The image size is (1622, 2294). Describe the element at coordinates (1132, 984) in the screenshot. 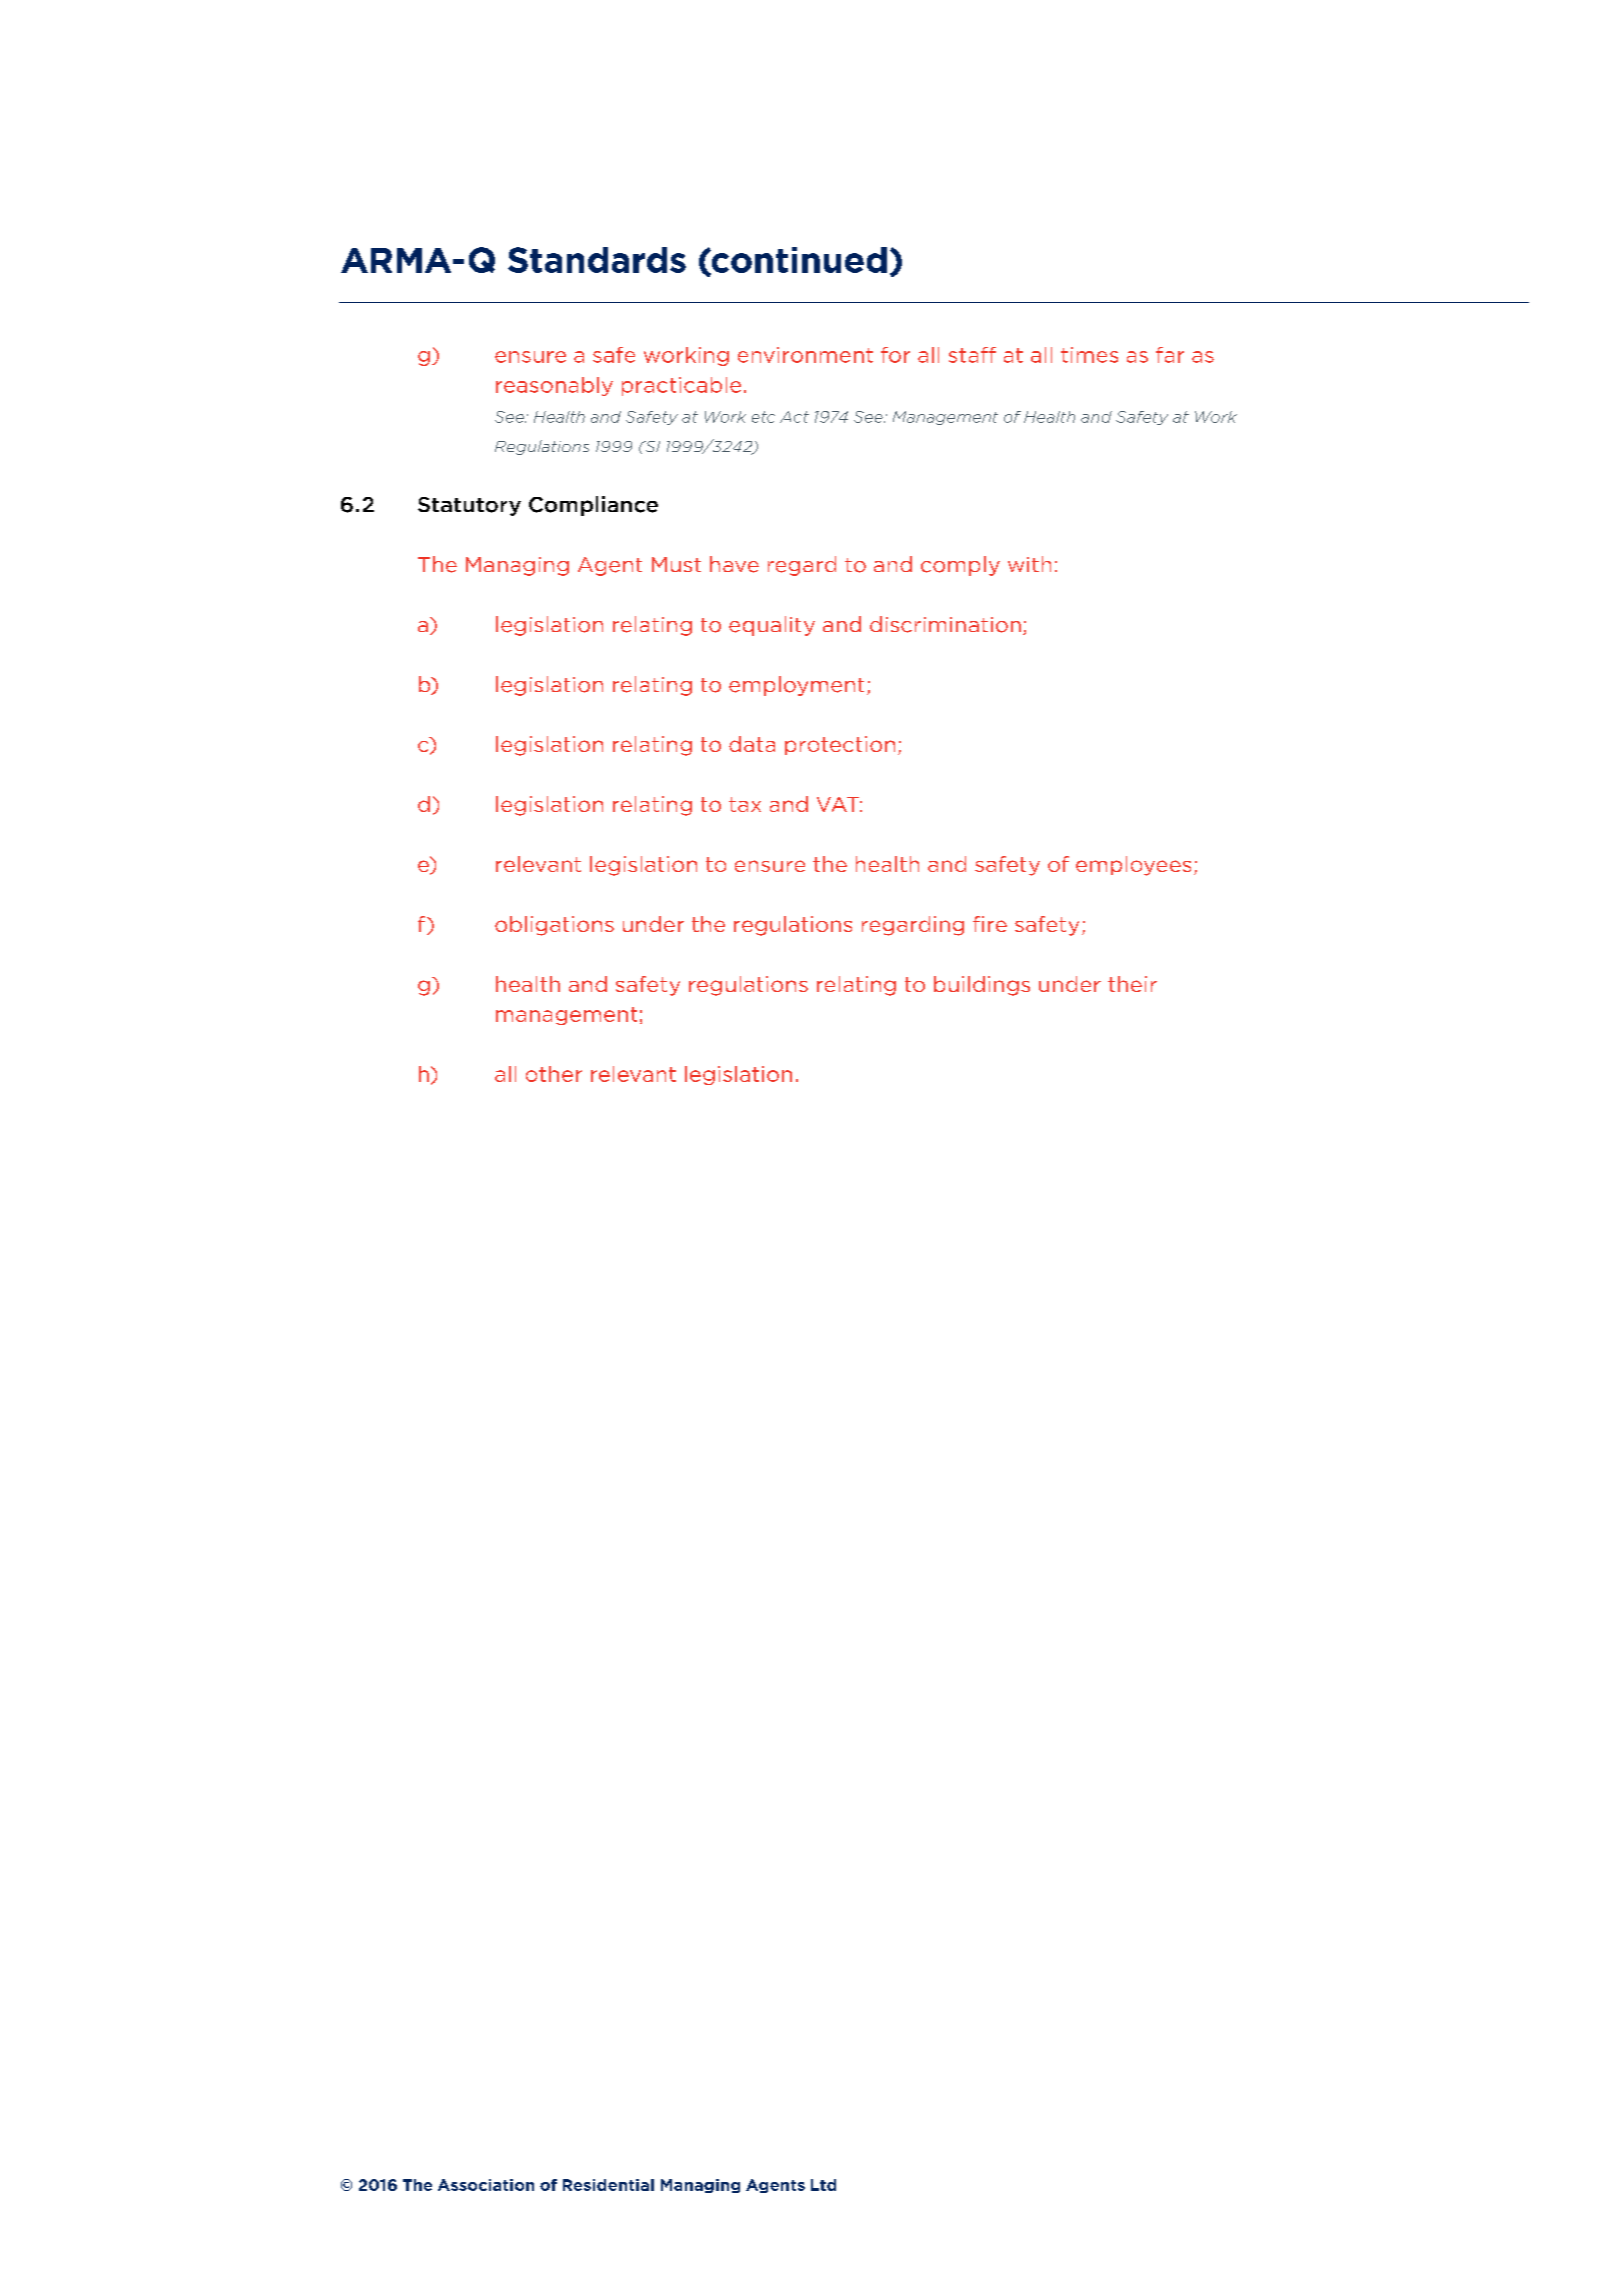

I see `their` at that location.
